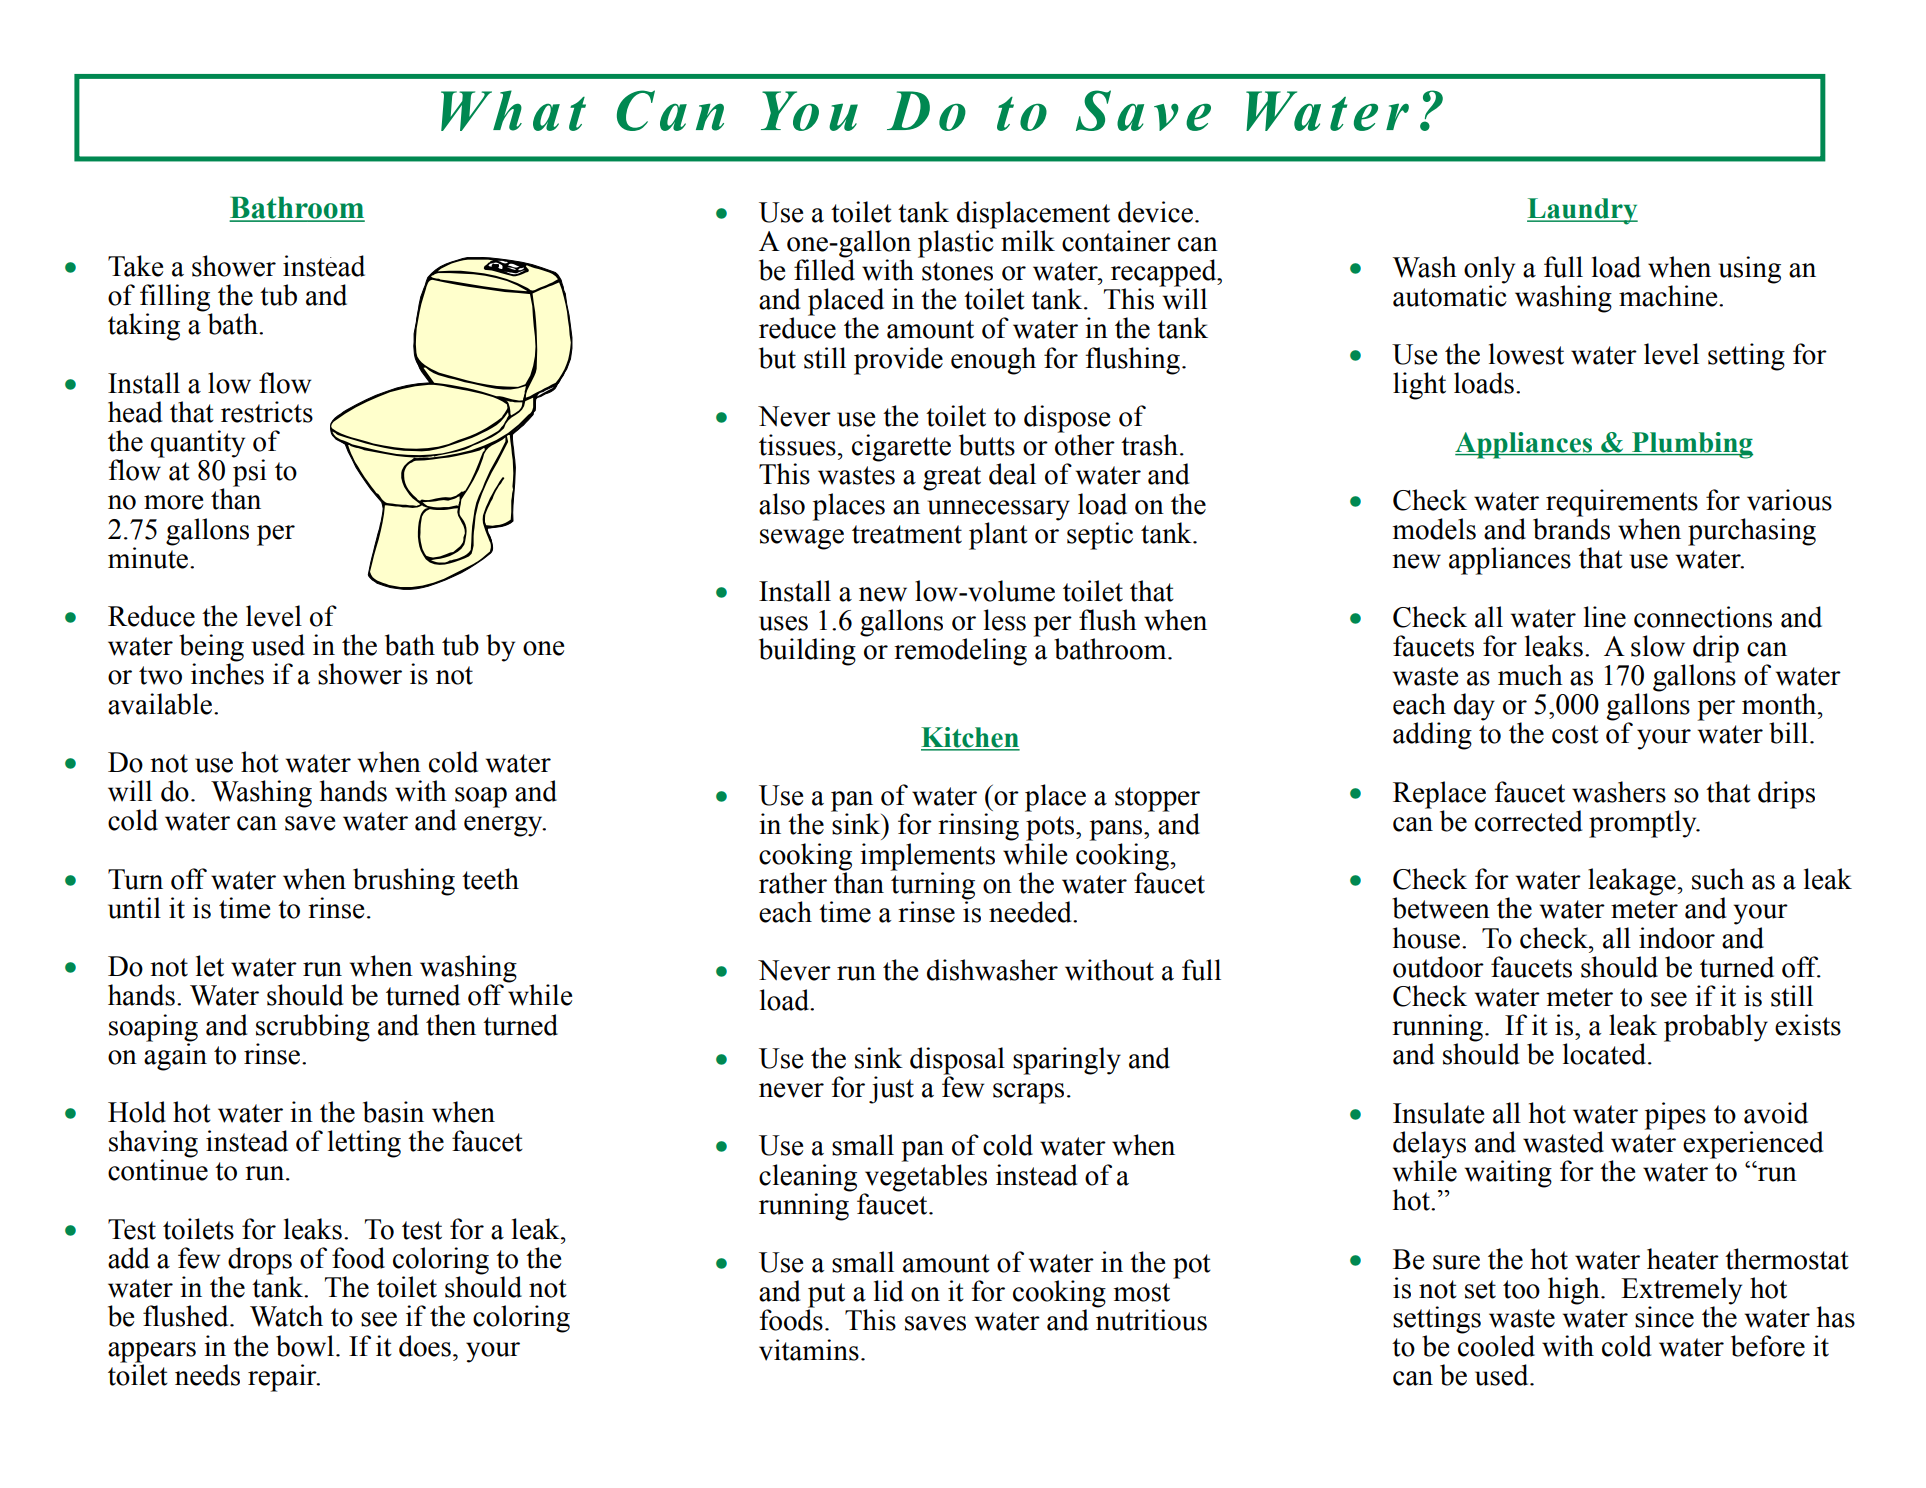 The image size is (1926, 1488). Describe the element at coordinates (978, 827) in the screenshot. I see `rinsing` at that location.
